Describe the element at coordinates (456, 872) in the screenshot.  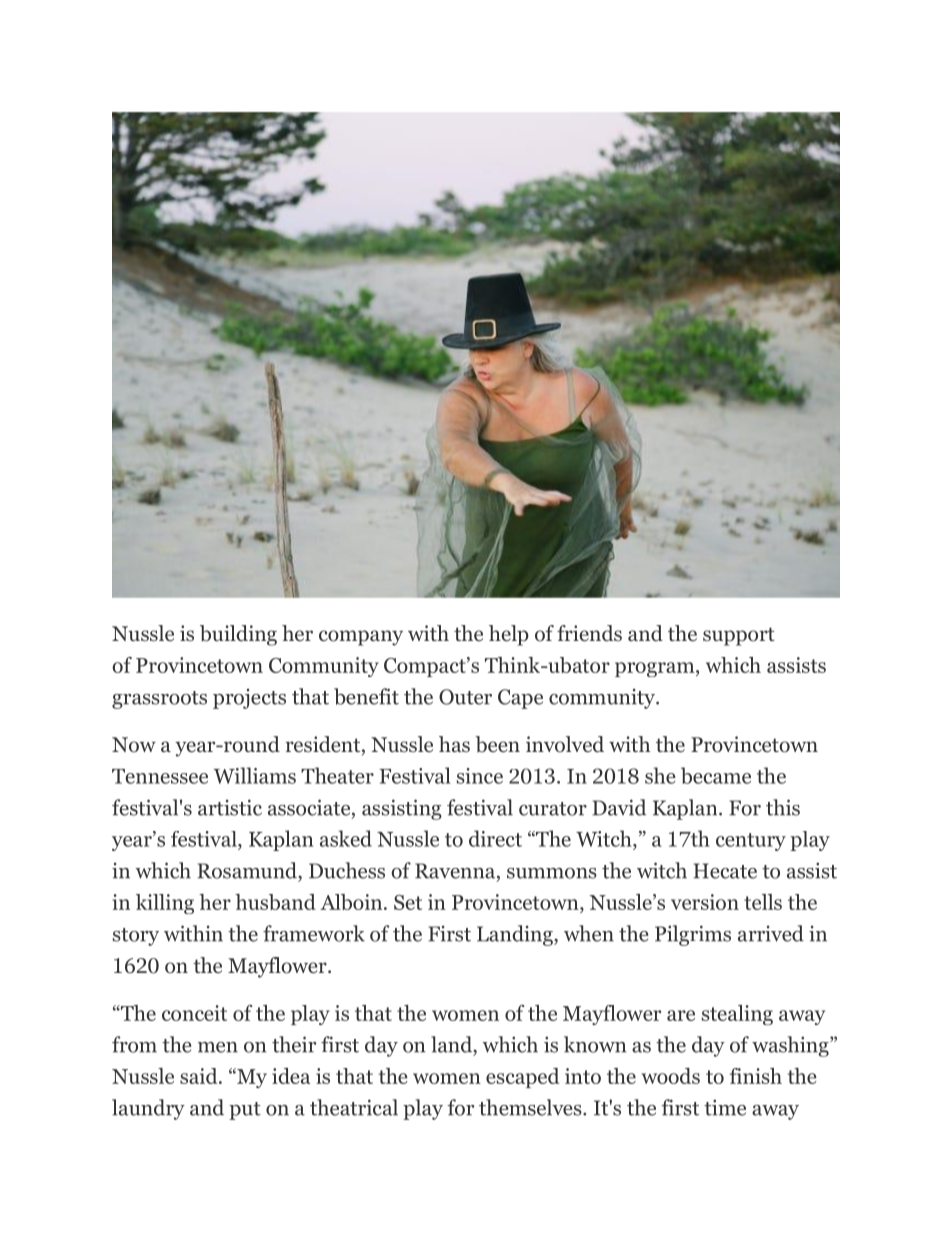
I see `Ravenna` at that location.
